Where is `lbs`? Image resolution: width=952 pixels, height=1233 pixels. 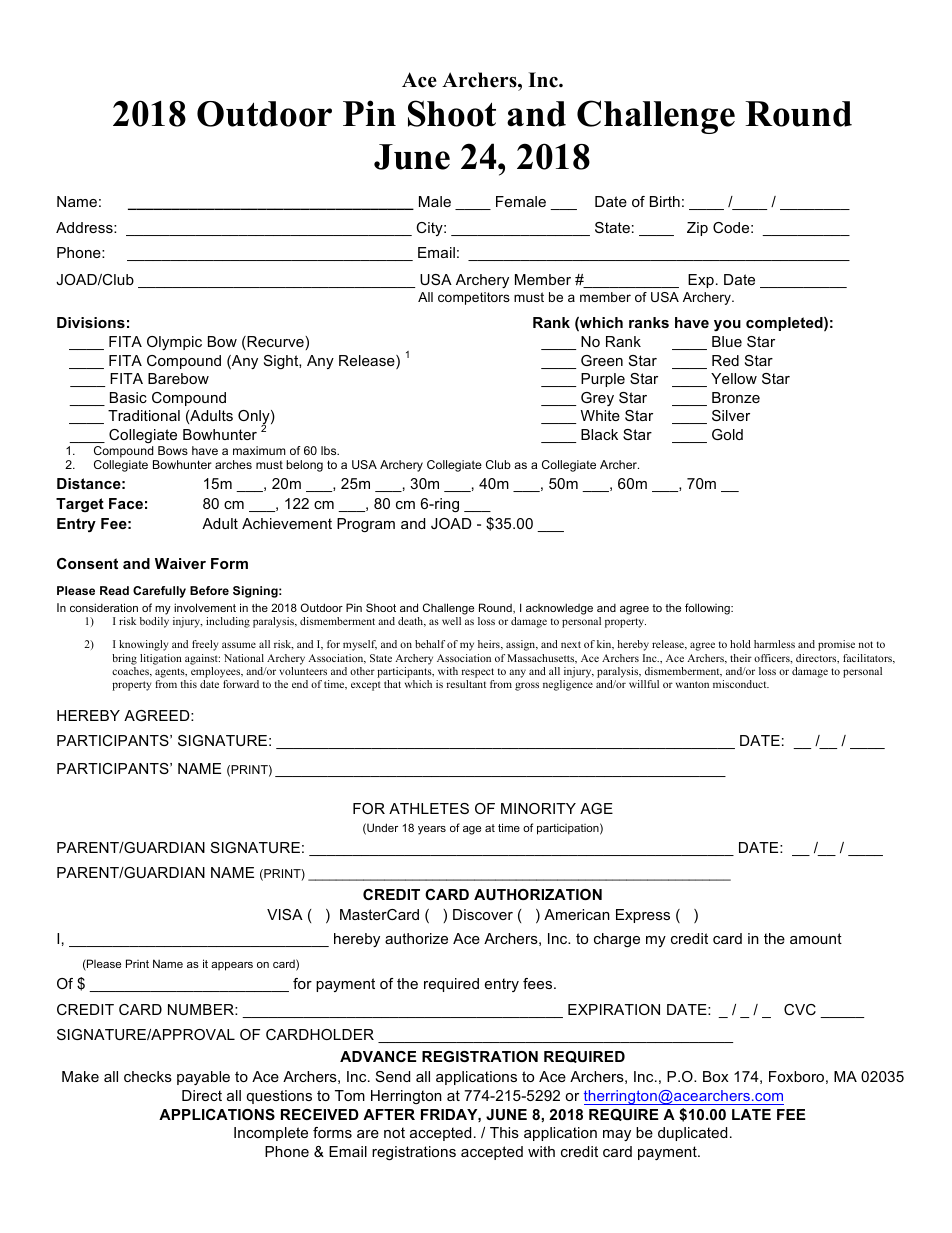
lbs is located at coordinates (330, 450).
